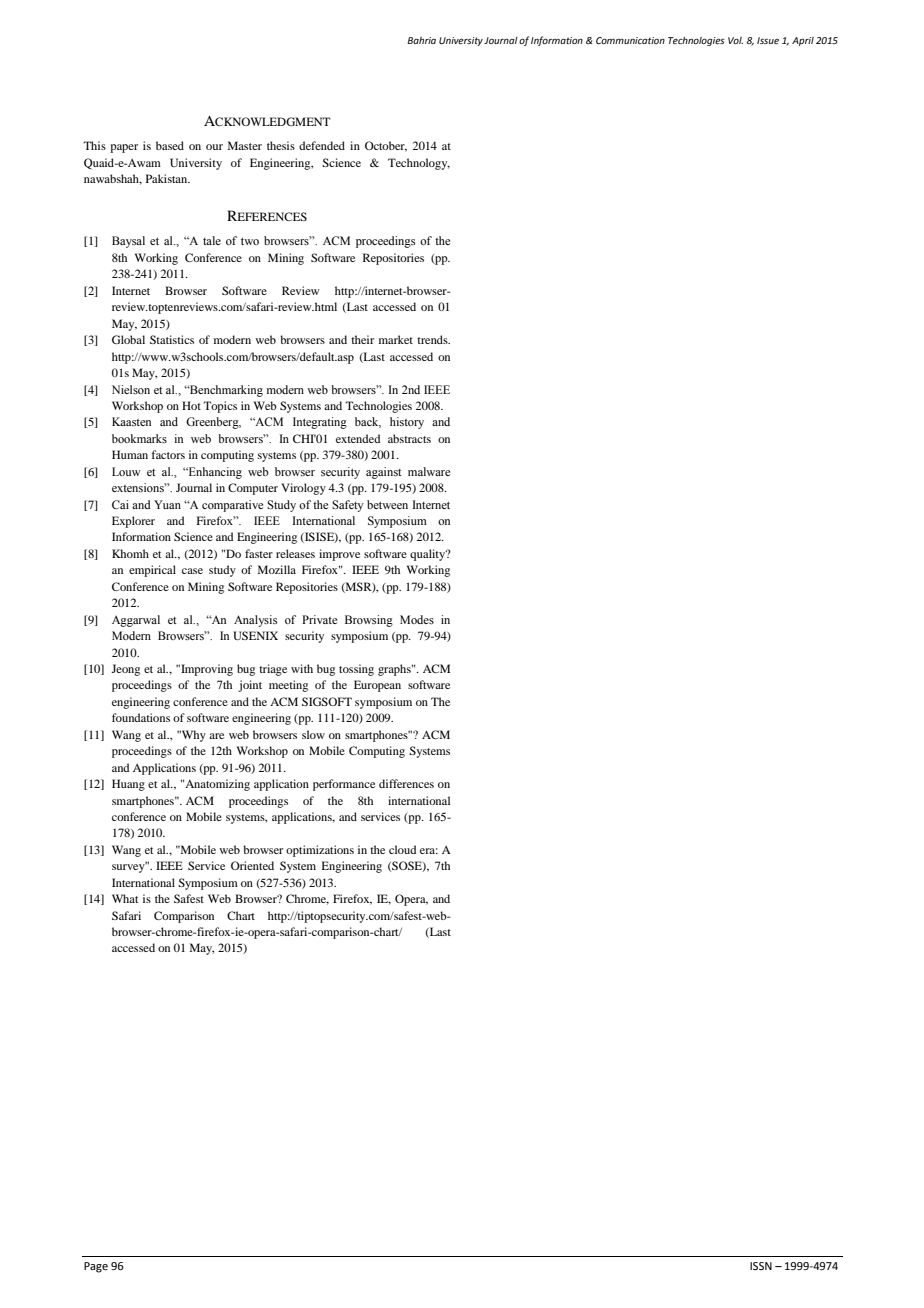 The image size is (924, 1308). I want to click on case, so click(192, 571).
